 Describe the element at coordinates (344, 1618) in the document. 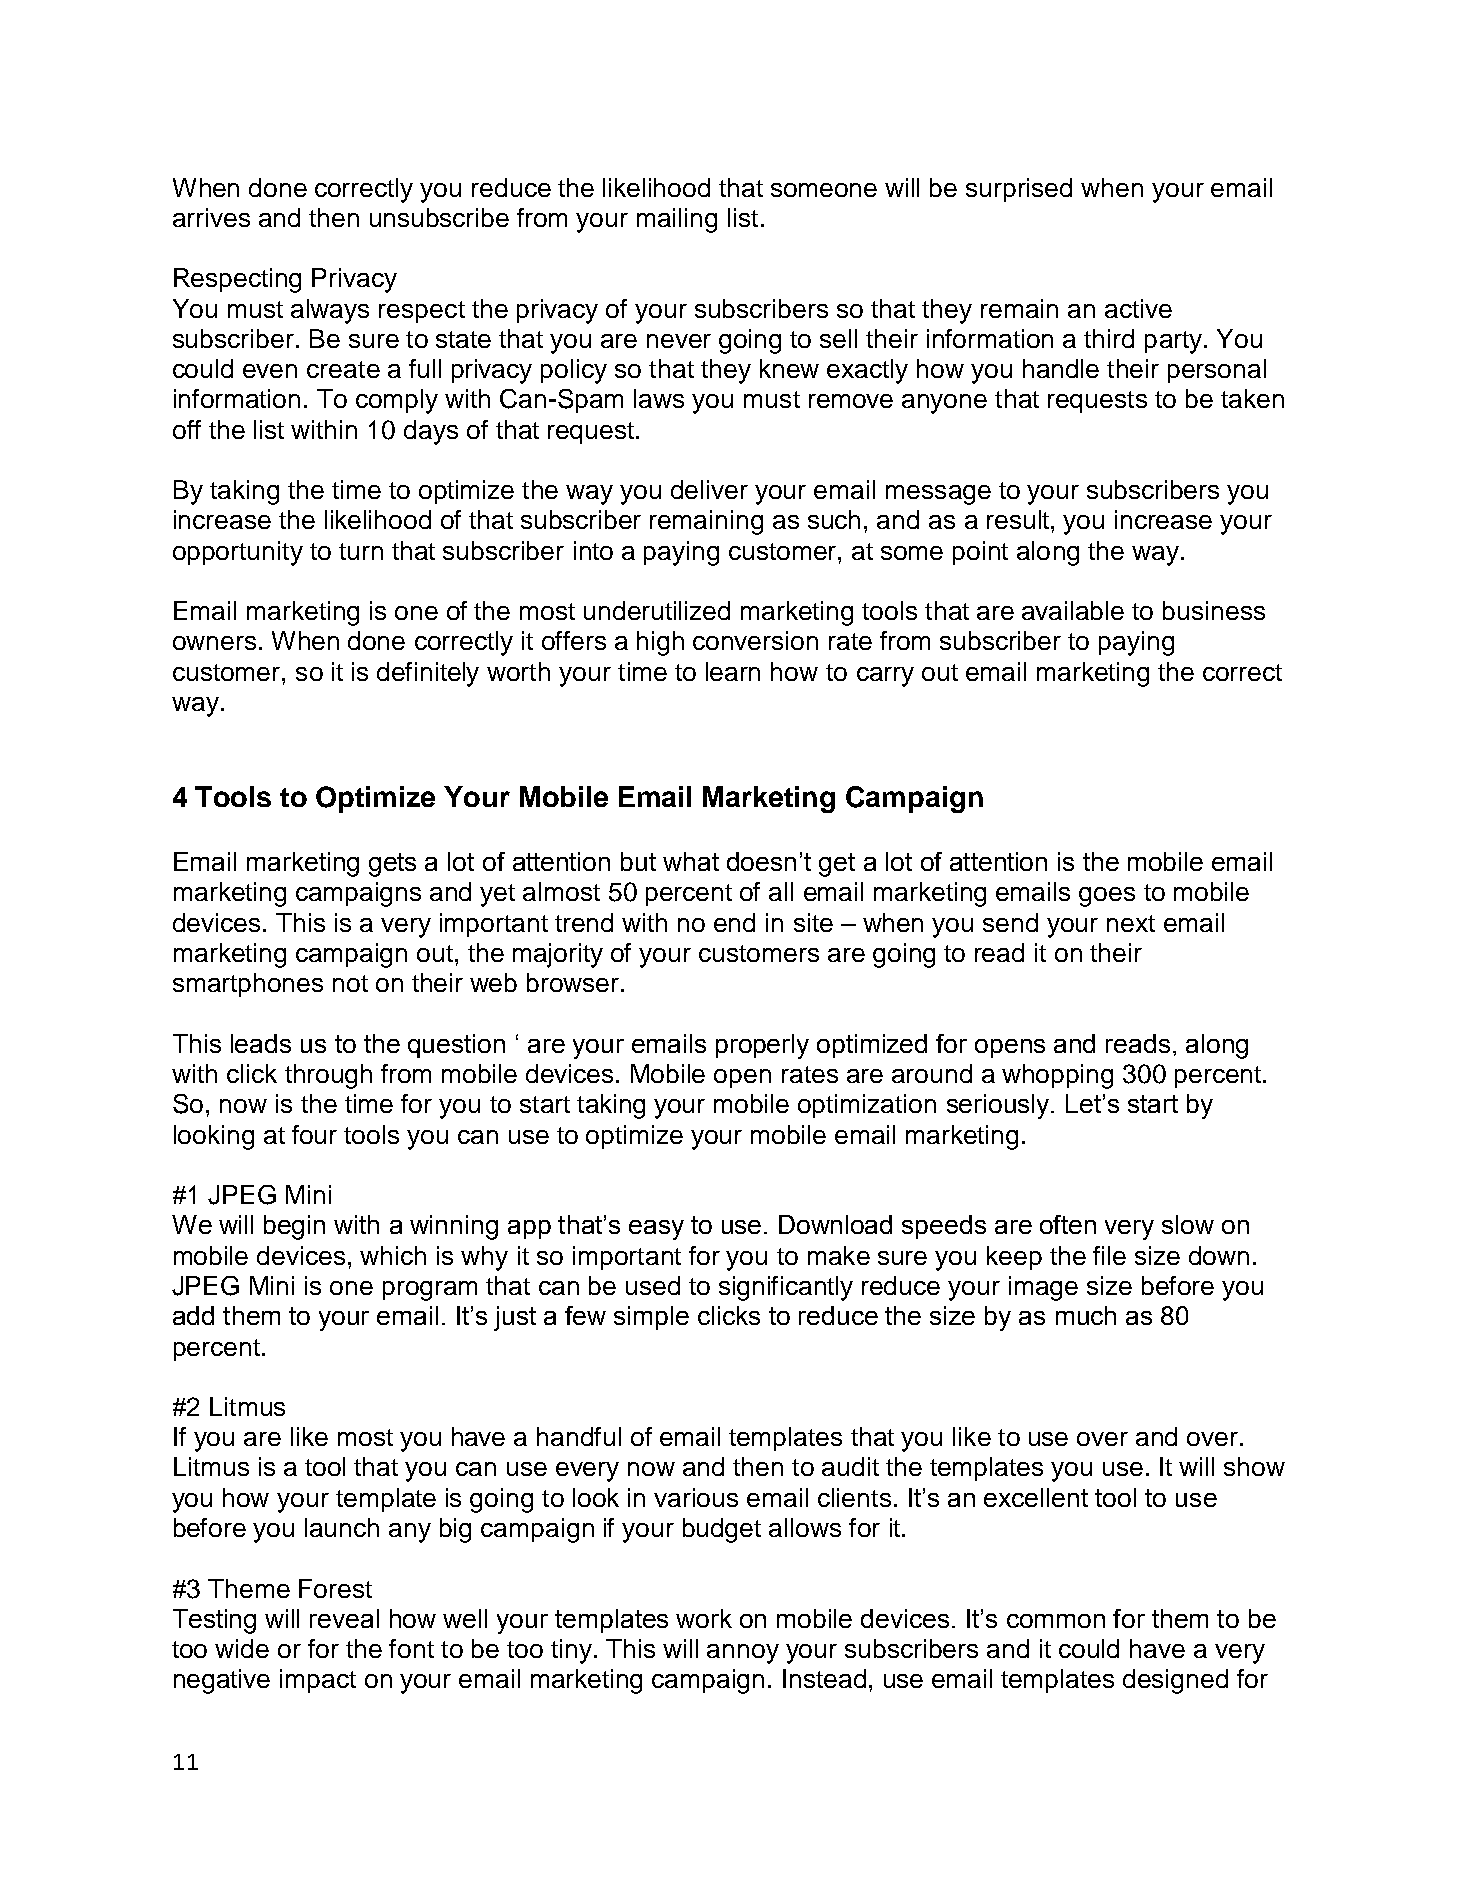

I see `reveal` at that location.
